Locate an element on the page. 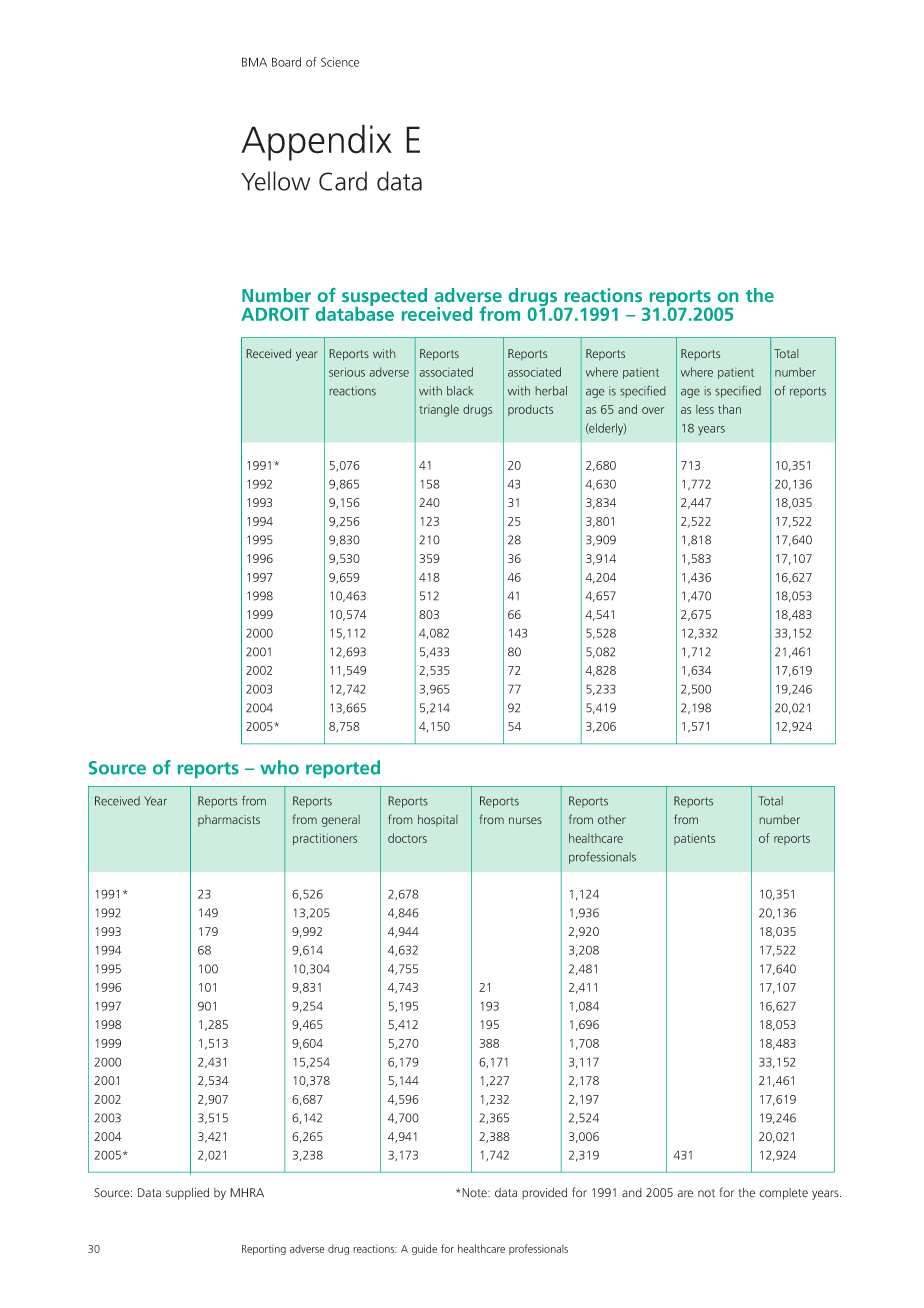 The image size is (924, 1308). than is located at coordinates (729, 409).
